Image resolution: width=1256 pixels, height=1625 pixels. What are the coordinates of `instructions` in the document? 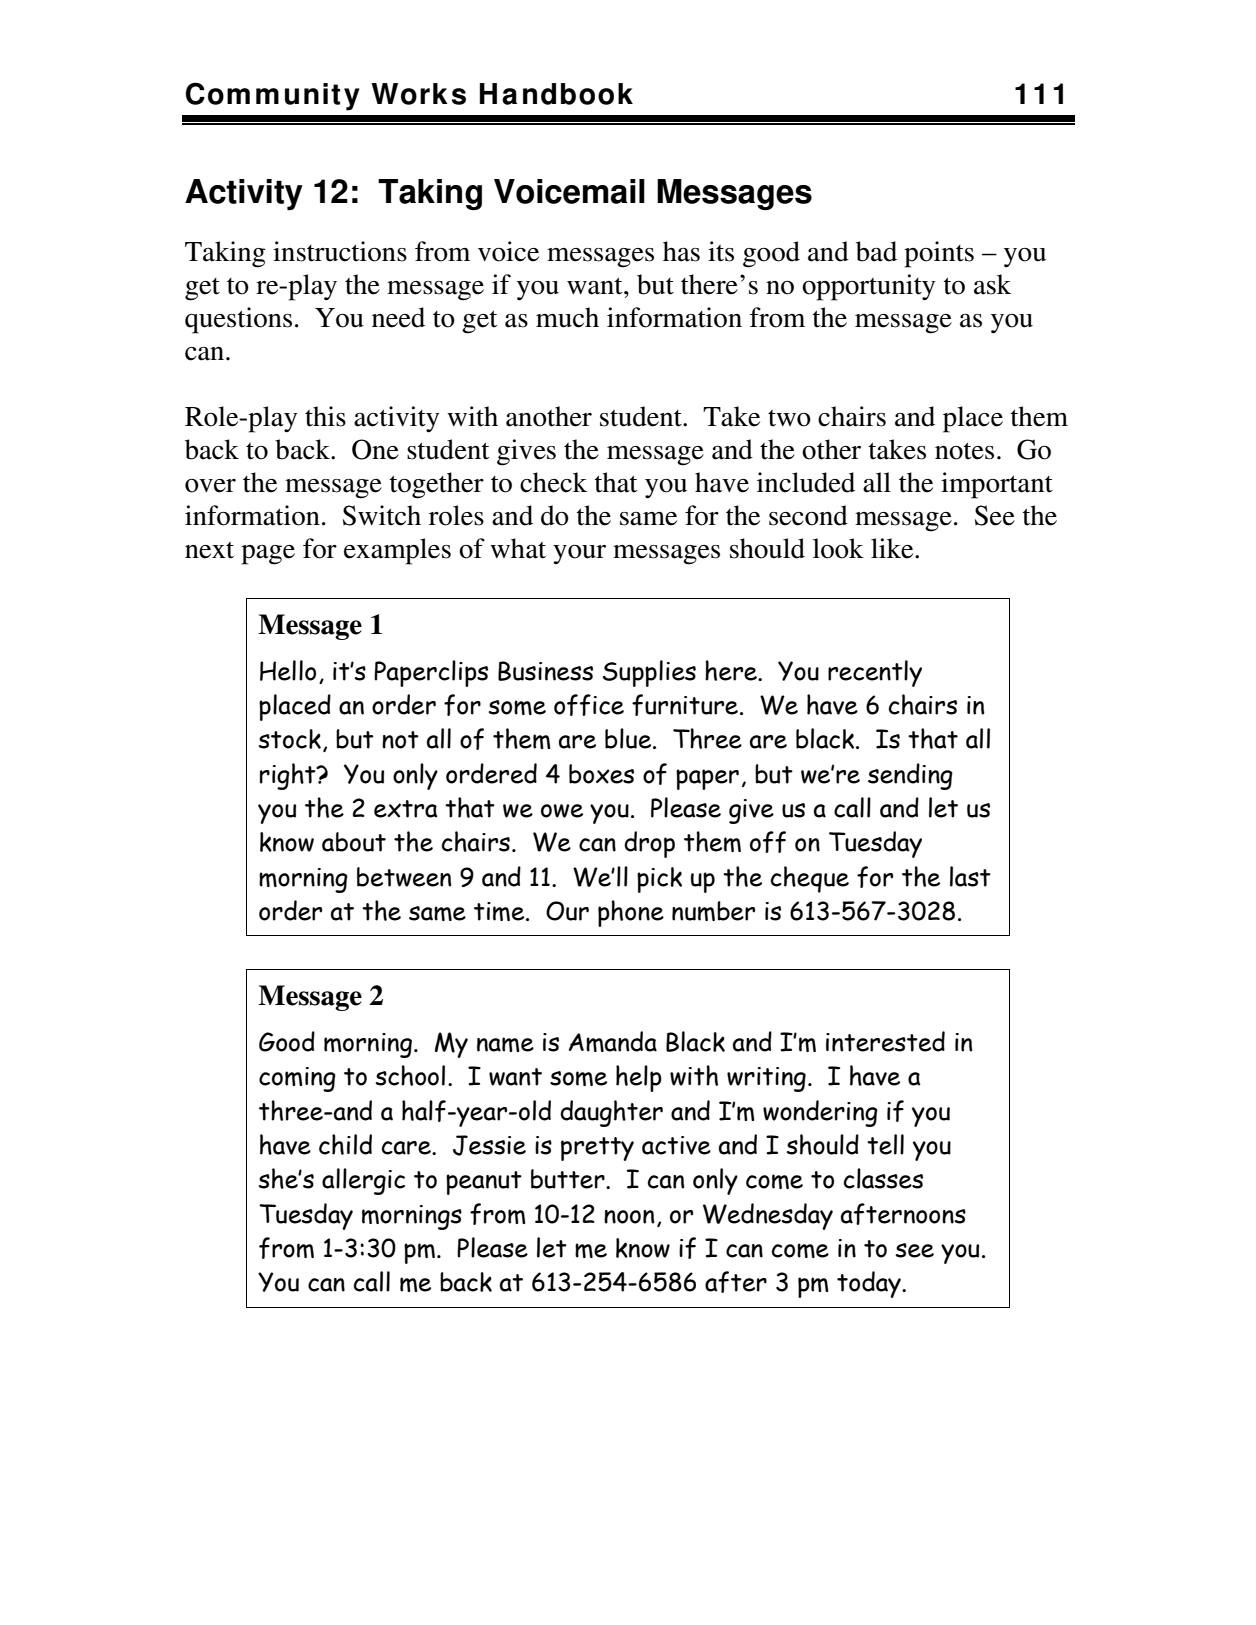 It's located at (340, 251).
